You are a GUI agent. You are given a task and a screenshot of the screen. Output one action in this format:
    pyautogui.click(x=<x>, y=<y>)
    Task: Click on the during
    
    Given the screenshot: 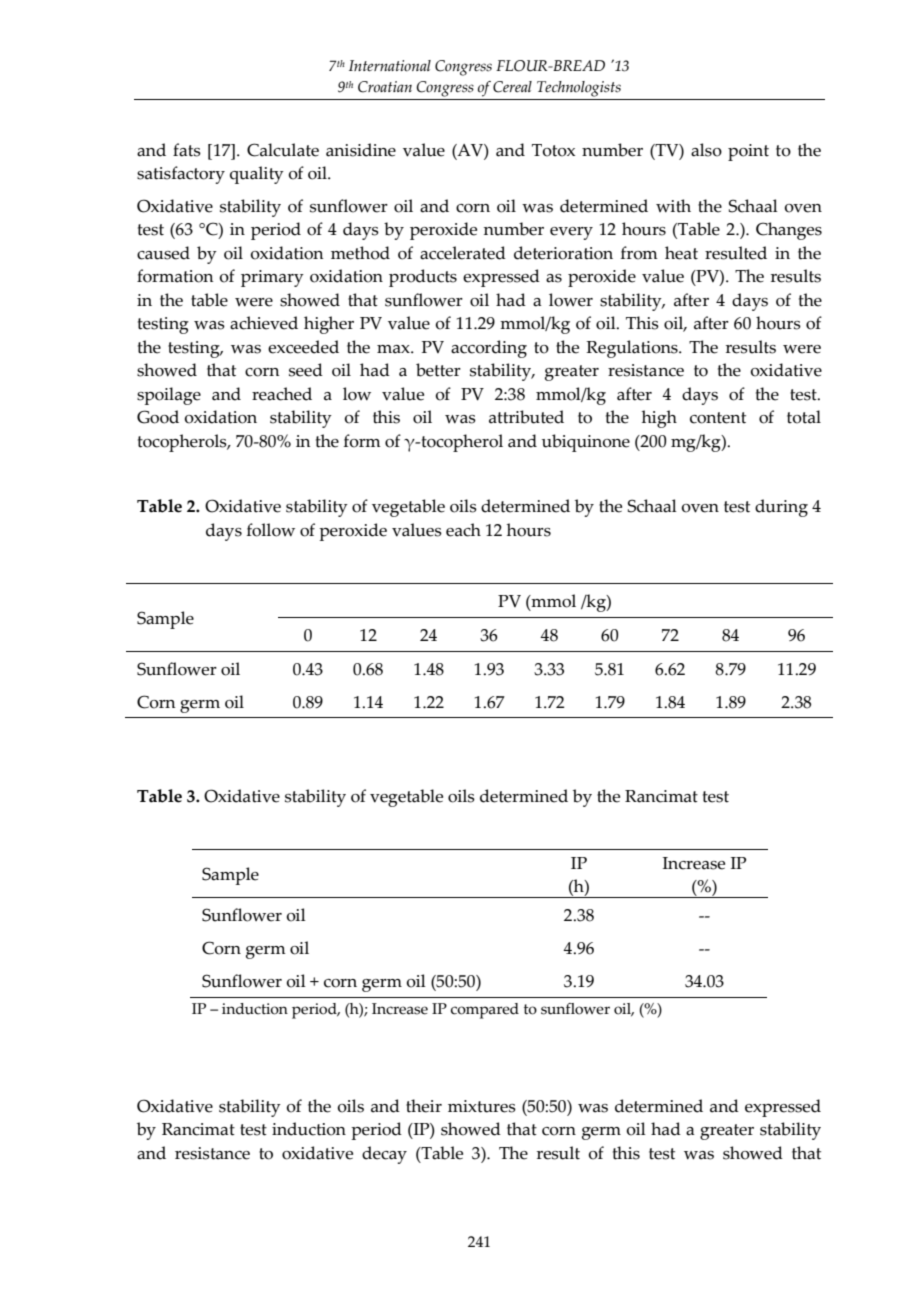 What is the action you would take?
    pyautogui.click(x=781, y=508)
